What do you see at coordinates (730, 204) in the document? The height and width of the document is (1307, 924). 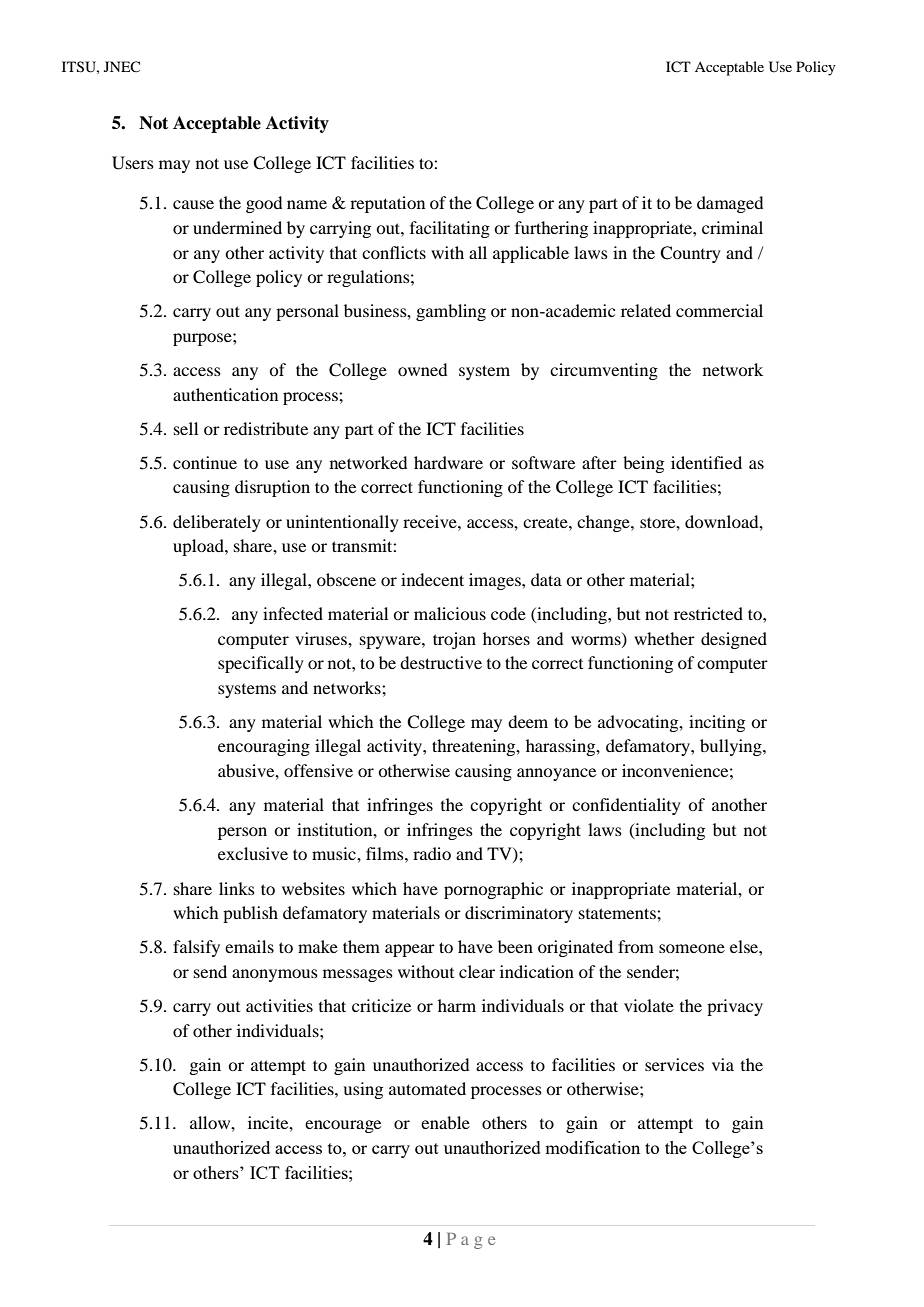 I see `damaged` at bounding box center [730, 204].
